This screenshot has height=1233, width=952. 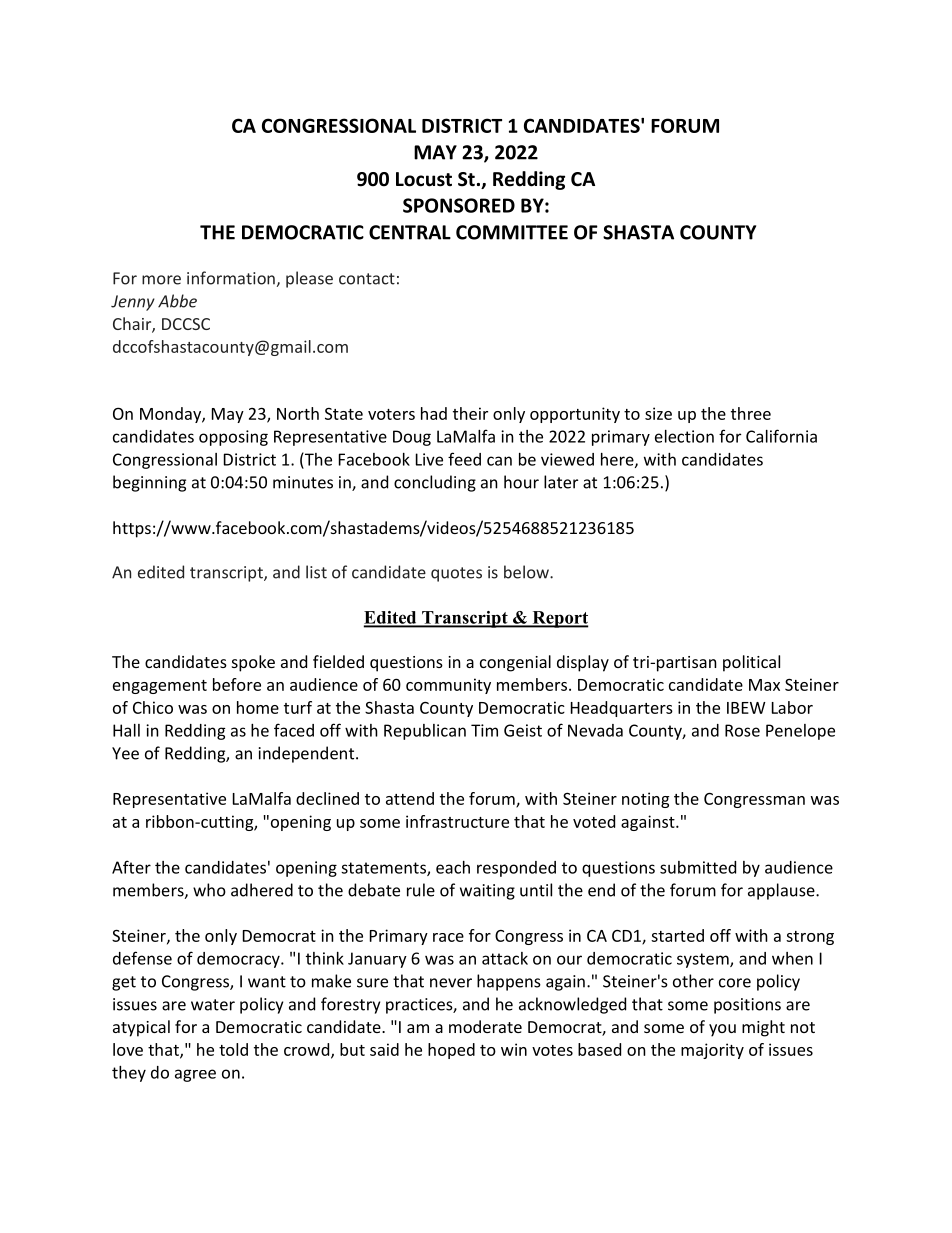 What do you see at coordinates (233, 1049) in the screenshot?
I see `told` at bounding box center [233, 1049].
